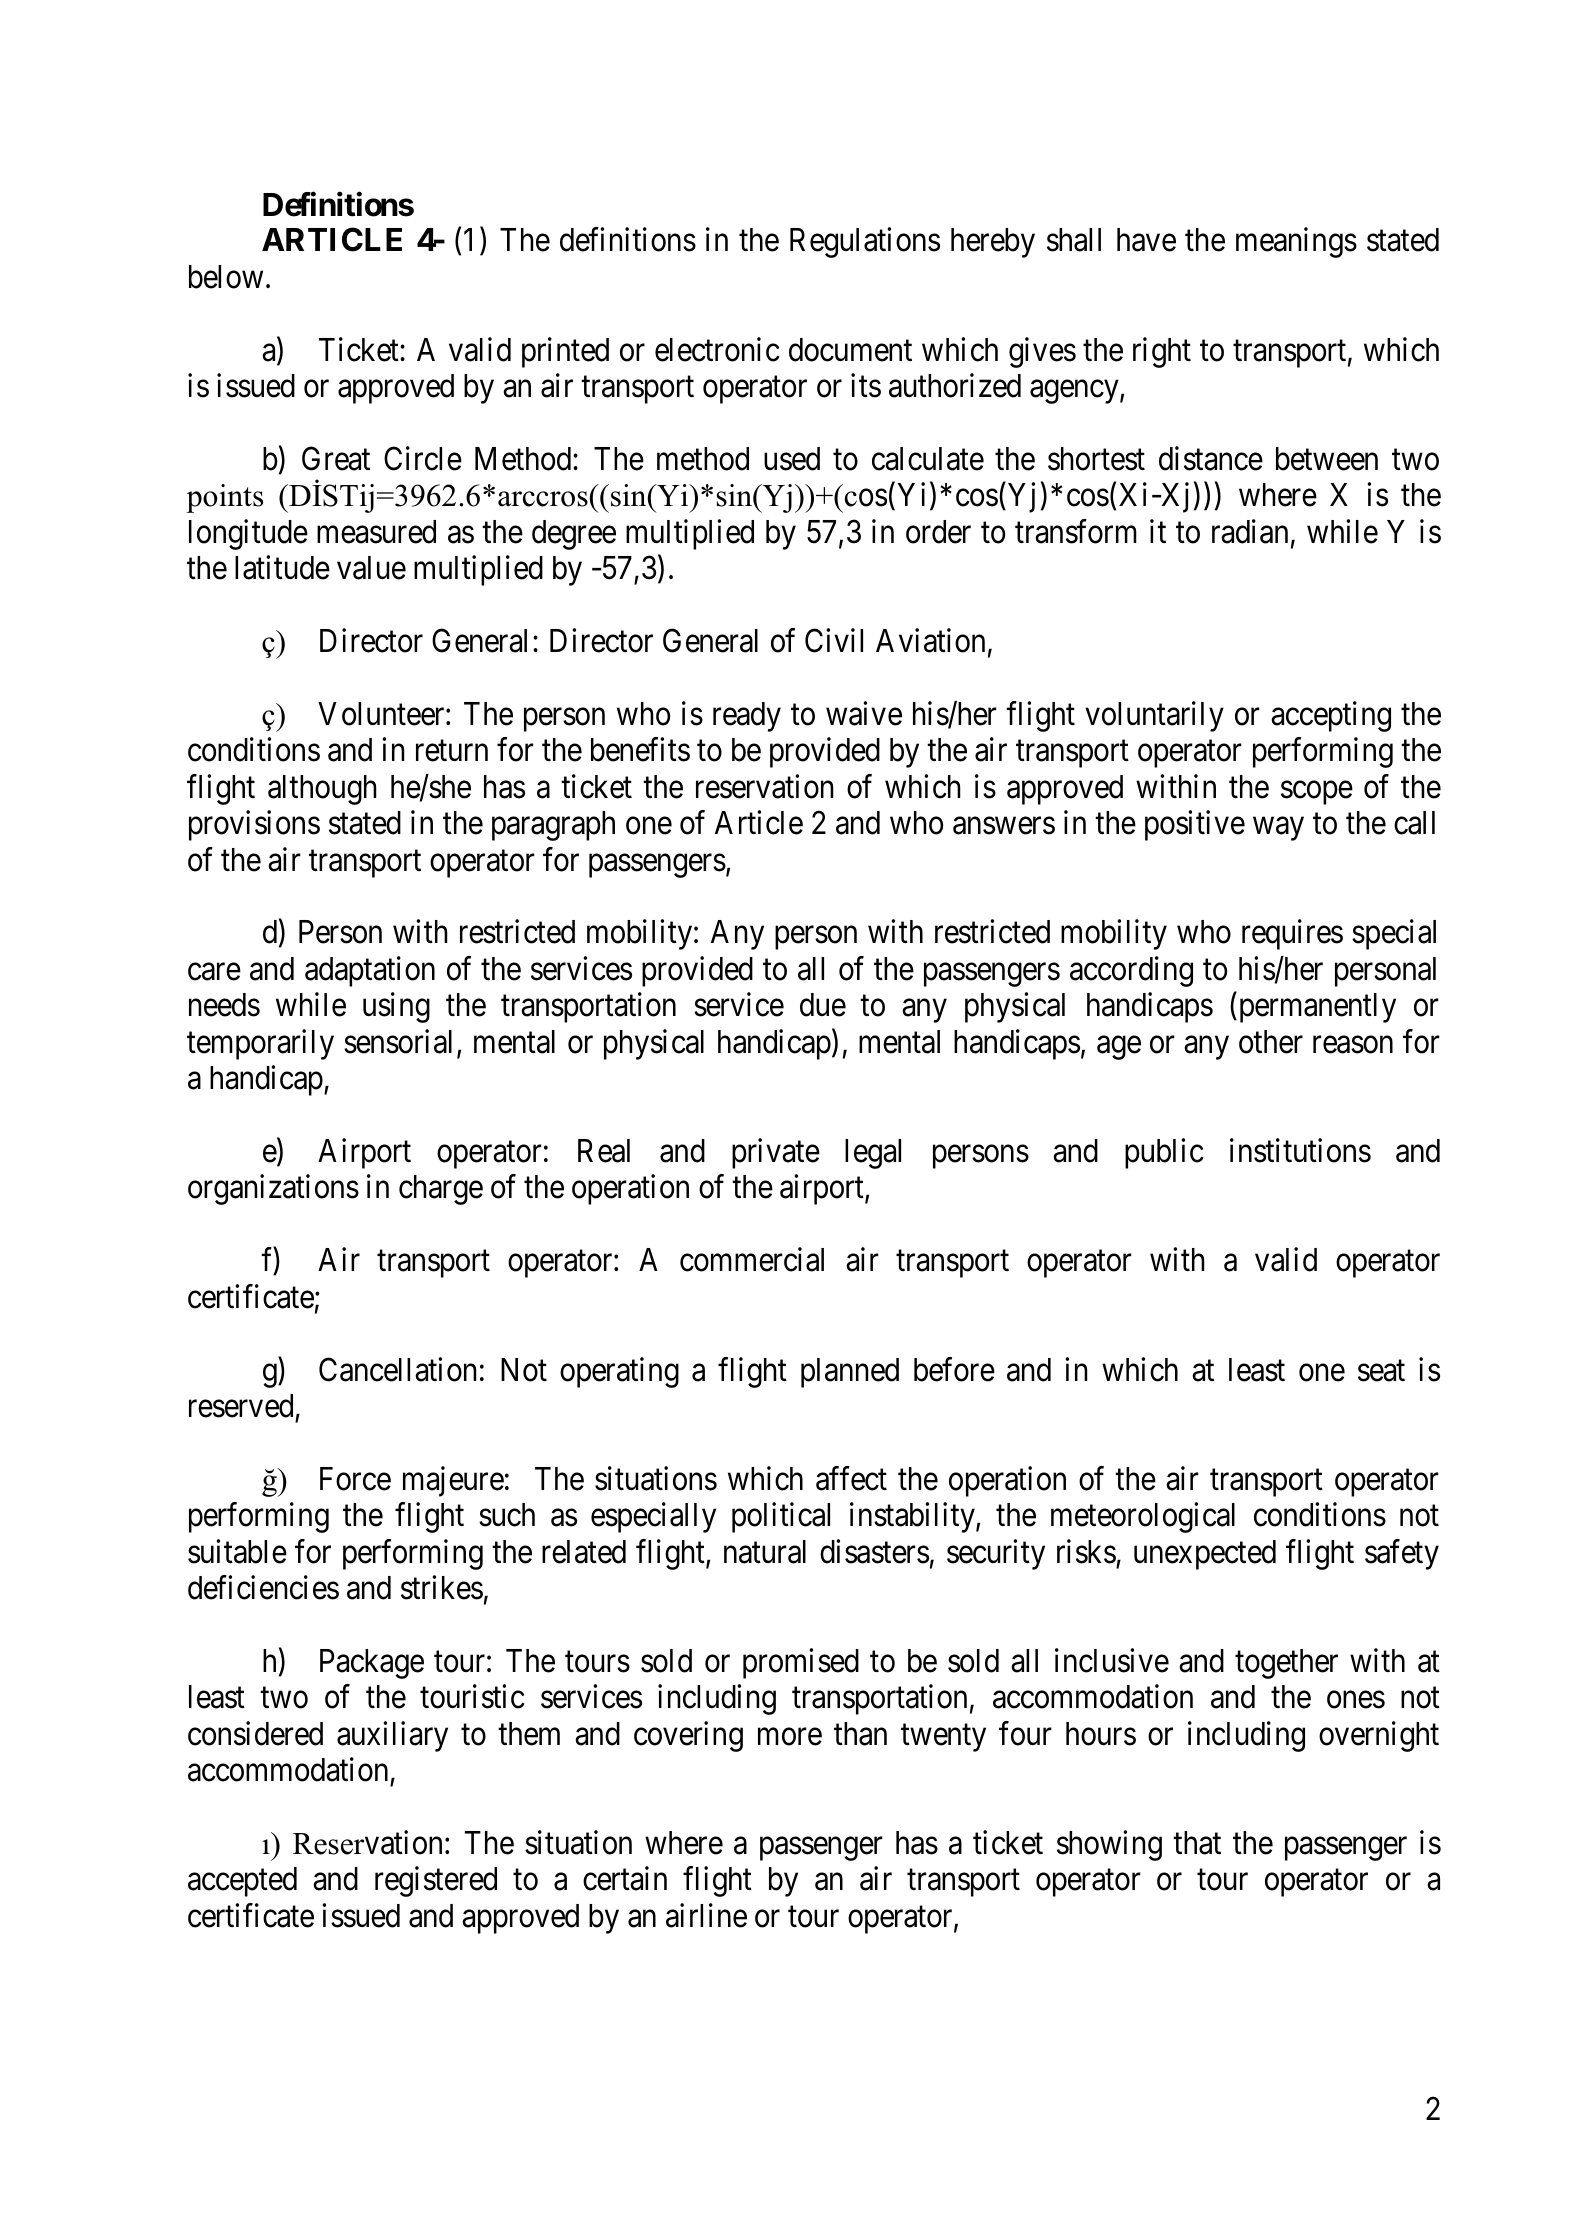 This screenshot has height=2222, width=1571. What do you see at coordinates (864, 713) in the screenshot?
I see `waive` at bounding box center [864, 713].
